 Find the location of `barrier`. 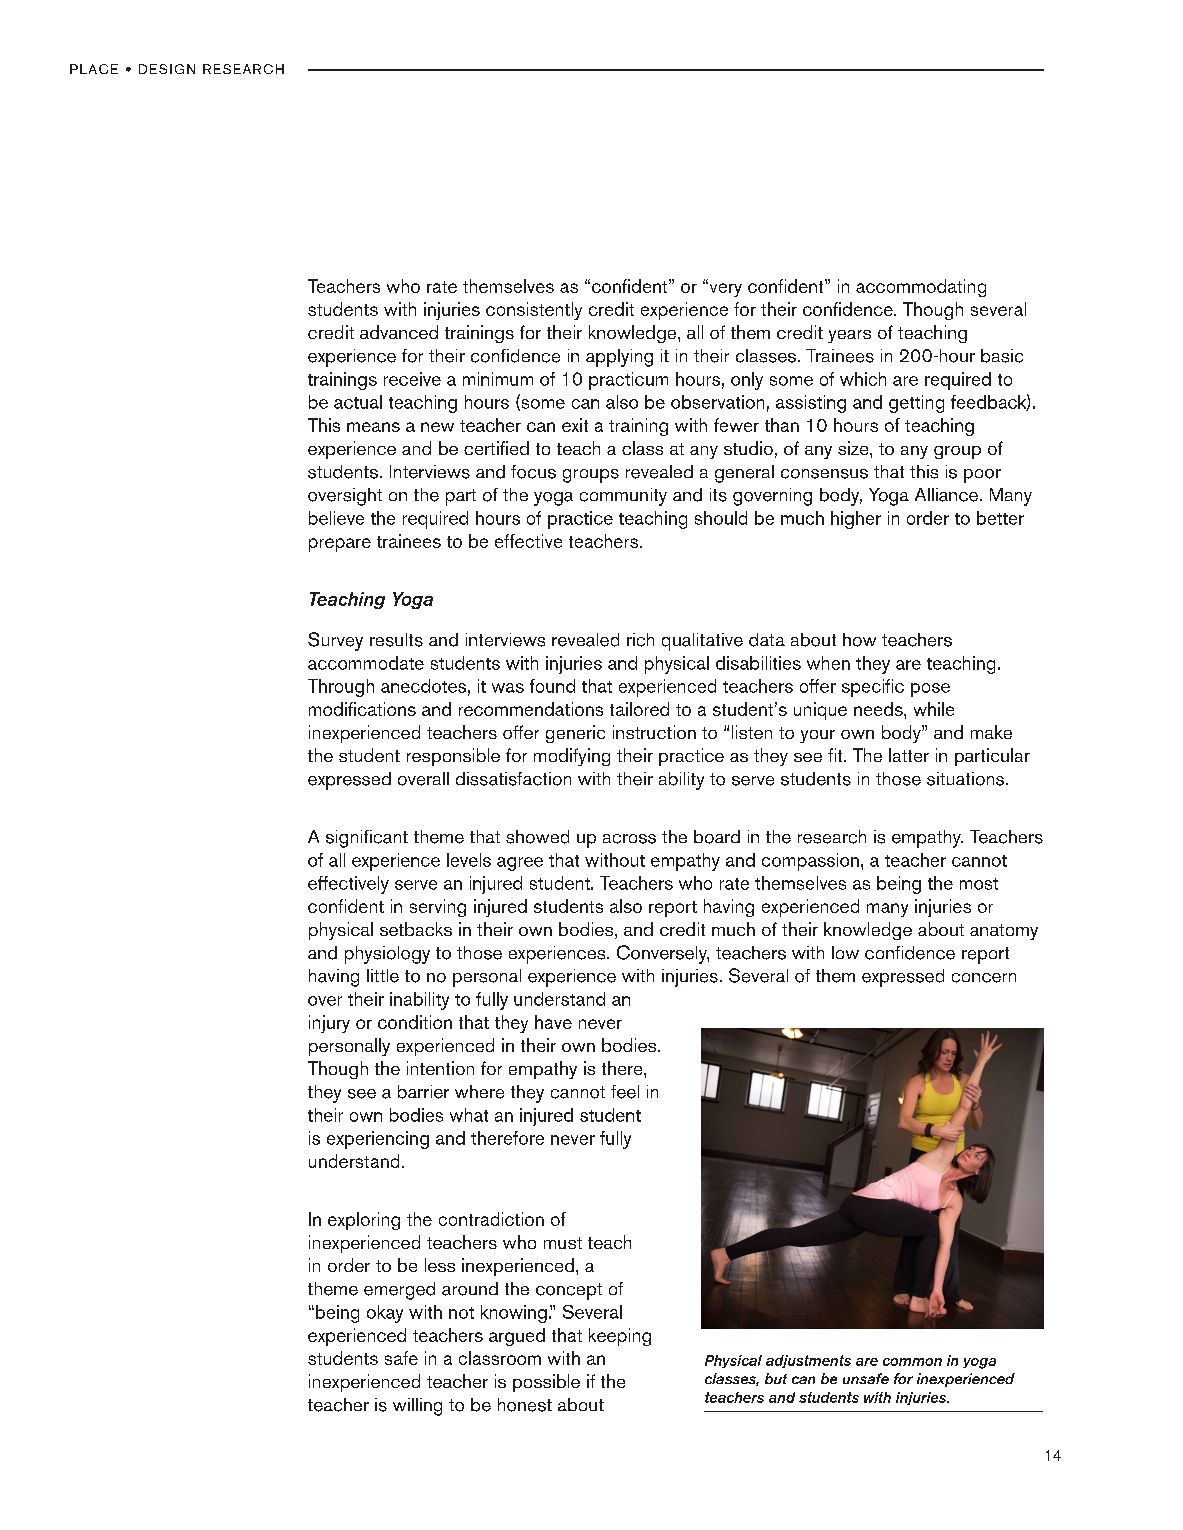

barrier is located at coordinates (423, 1092).
